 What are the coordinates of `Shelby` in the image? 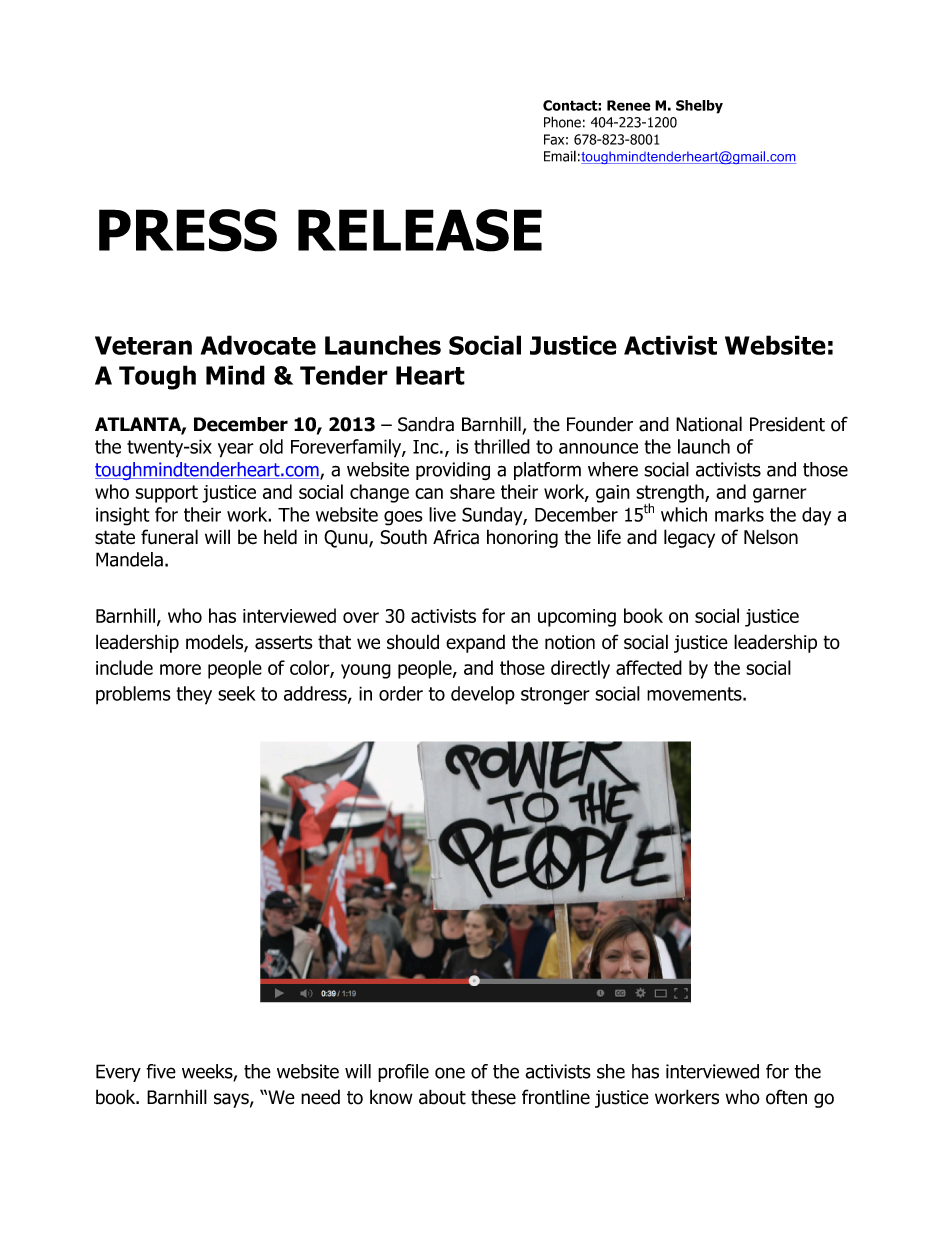 It's located at (699, 107).
